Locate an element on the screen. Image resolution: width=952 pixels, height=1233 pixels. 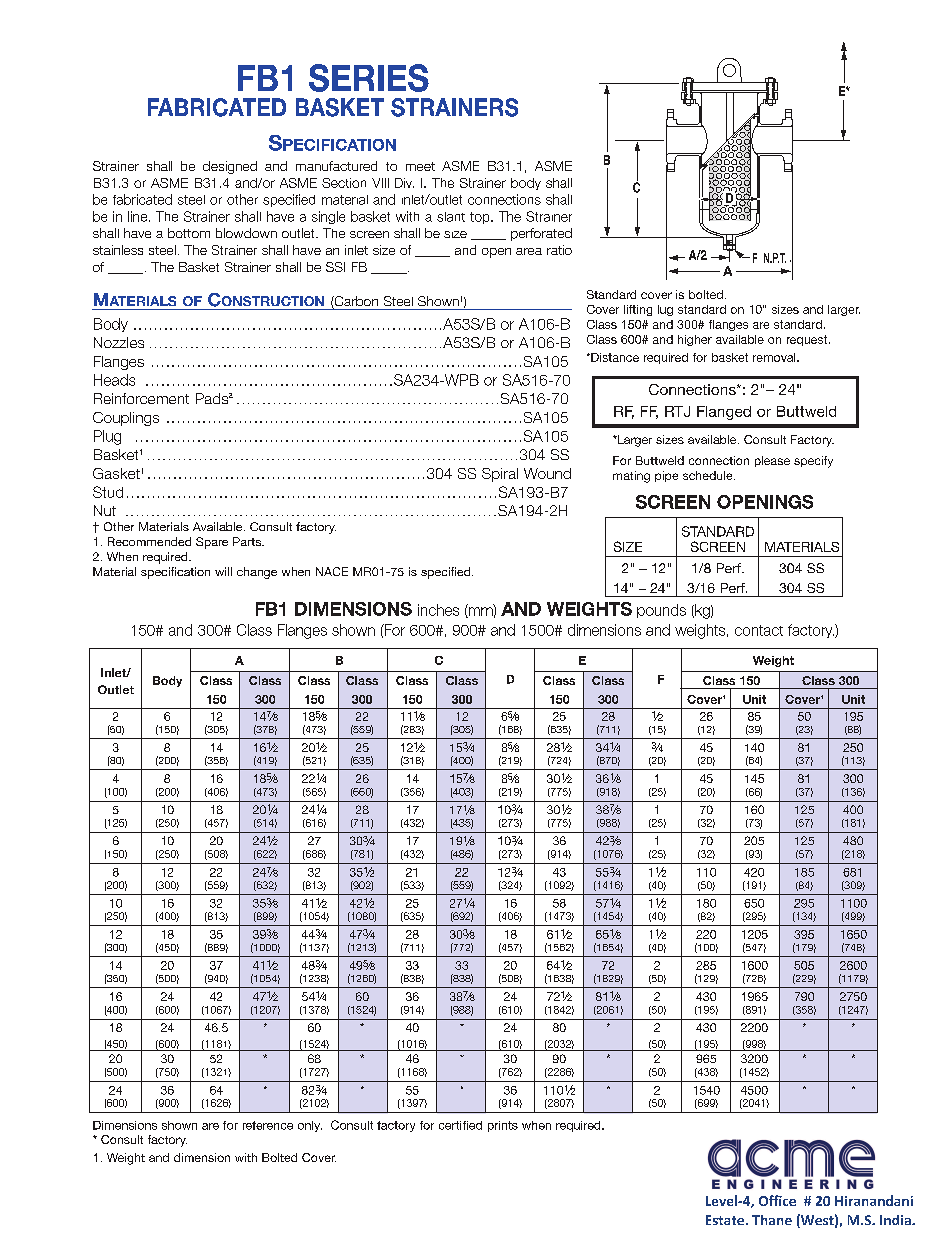
Spare is located at coordinates (212, 543).
